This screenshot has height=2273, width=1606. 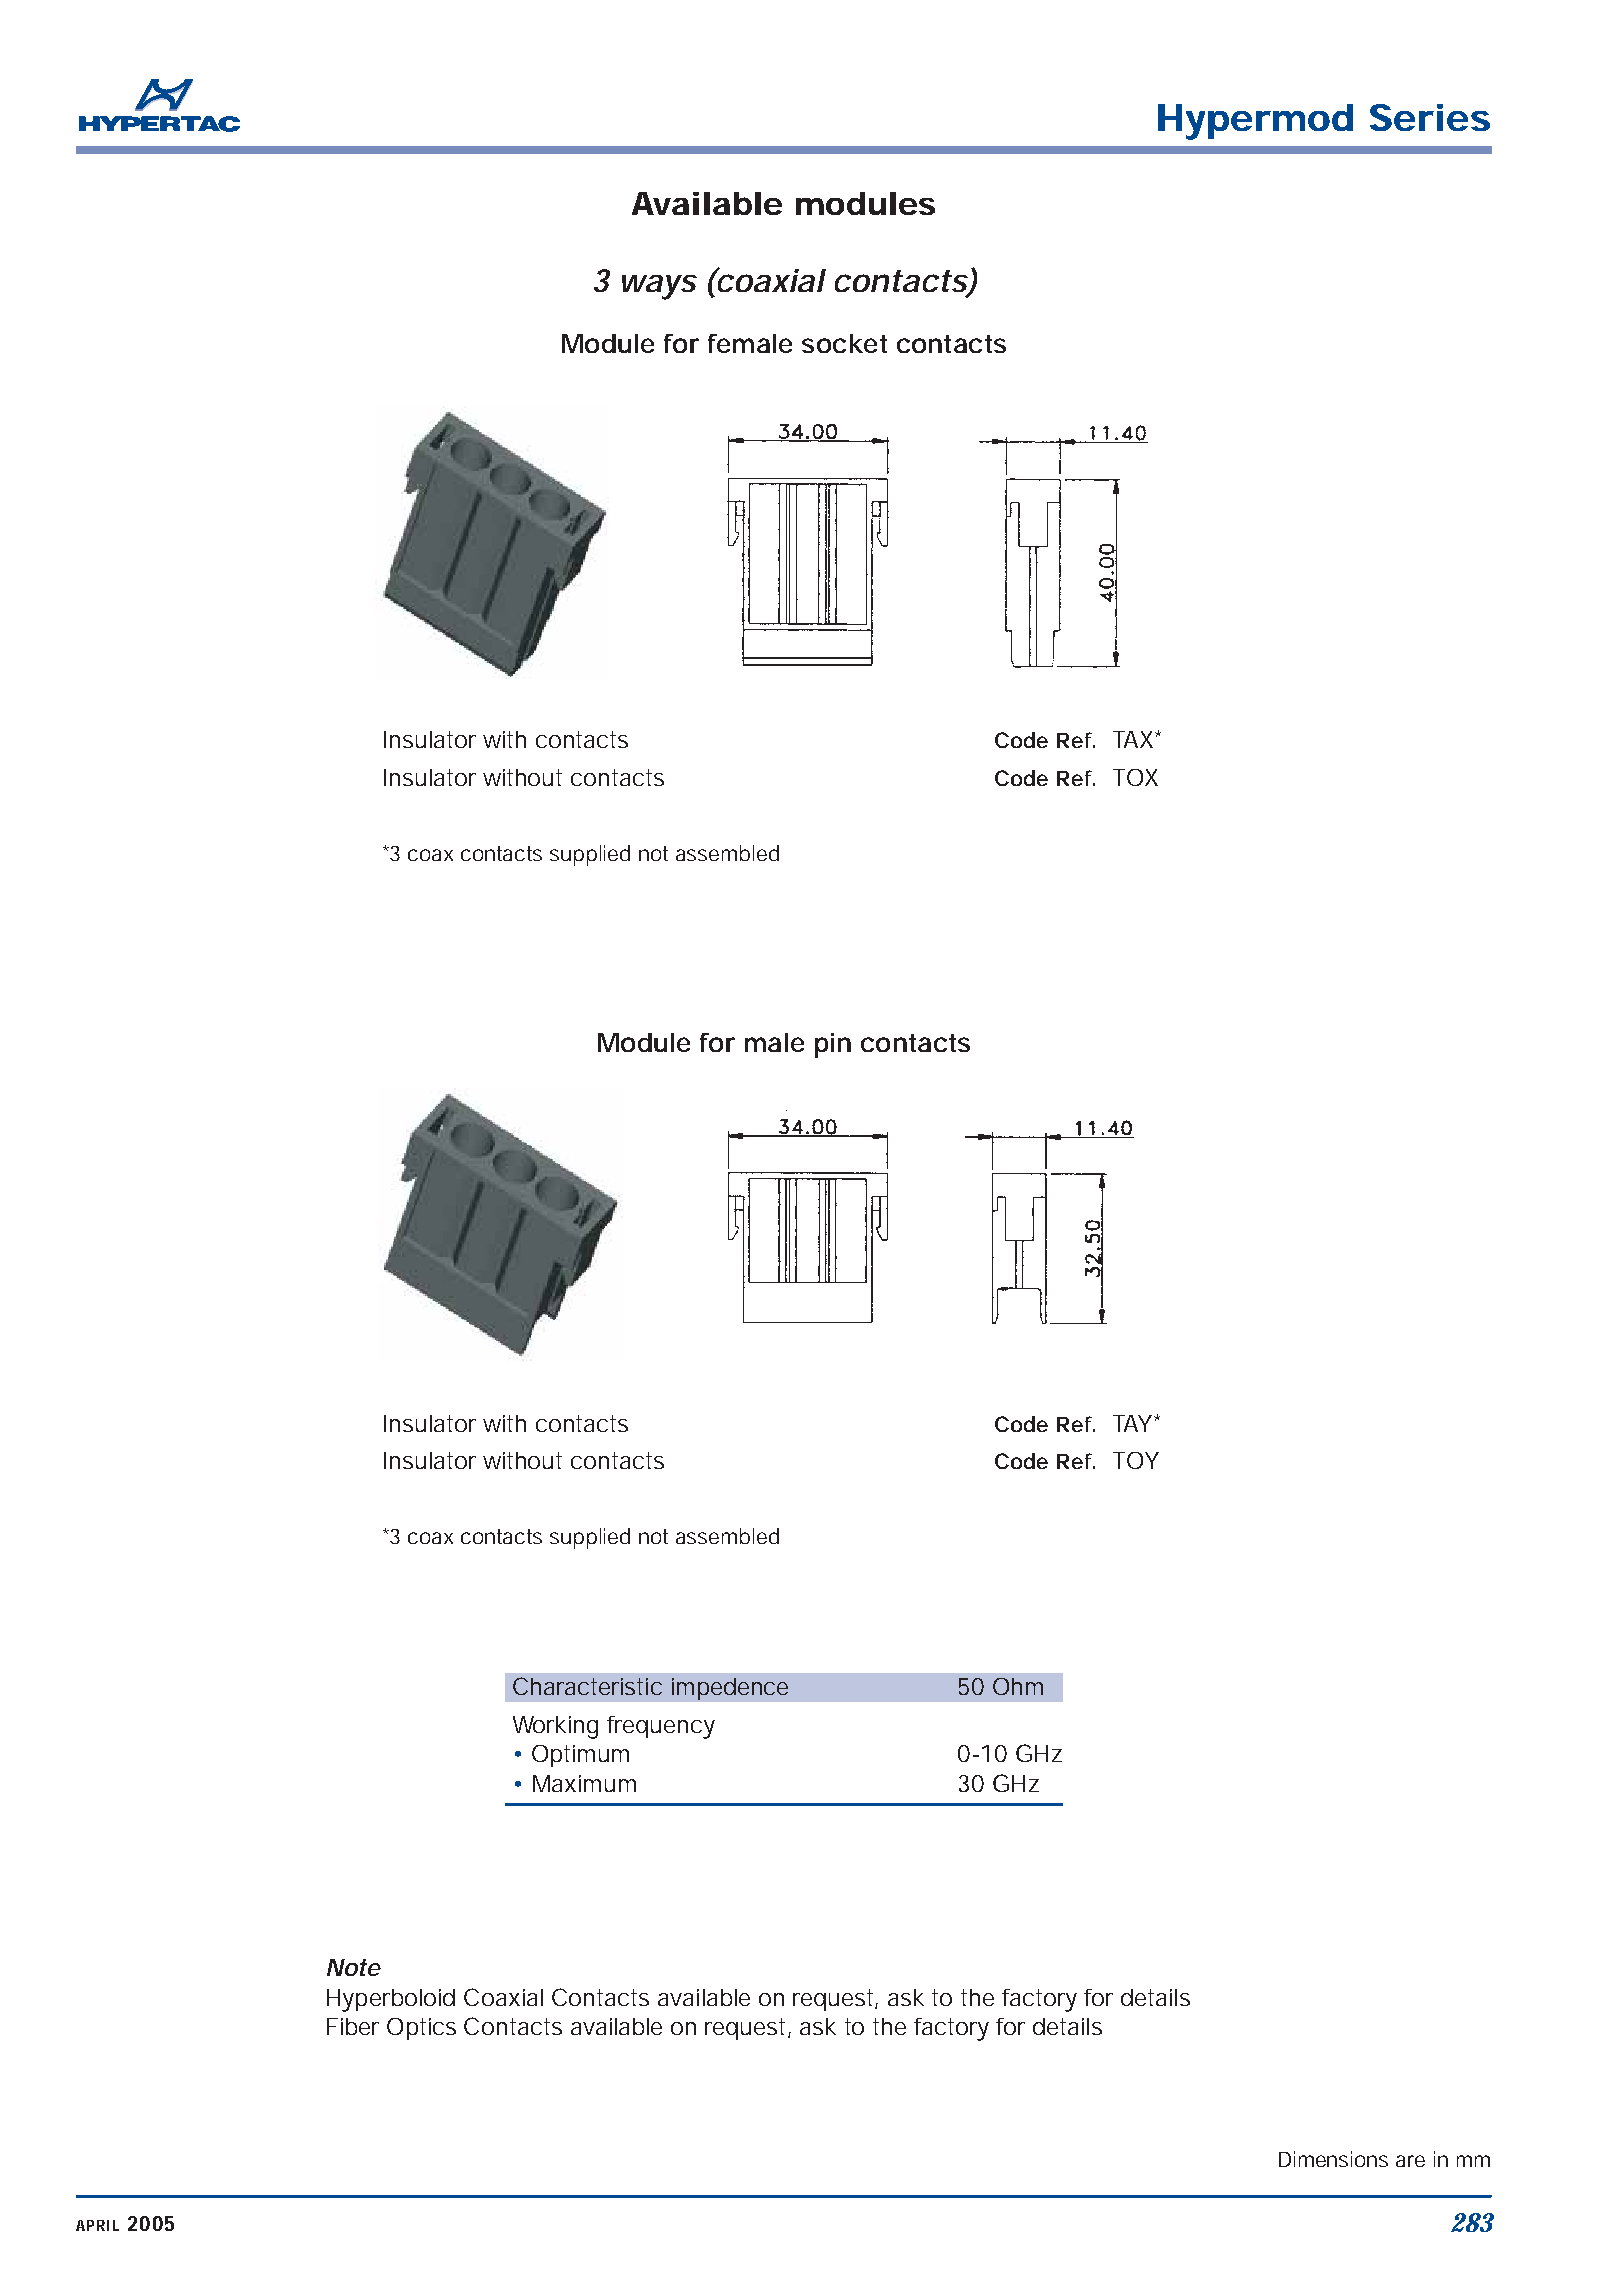 What do you see at coordinates (587, 1686) in the screenshot?
I see `Characteristic` at bounding box center [587, 1686].
